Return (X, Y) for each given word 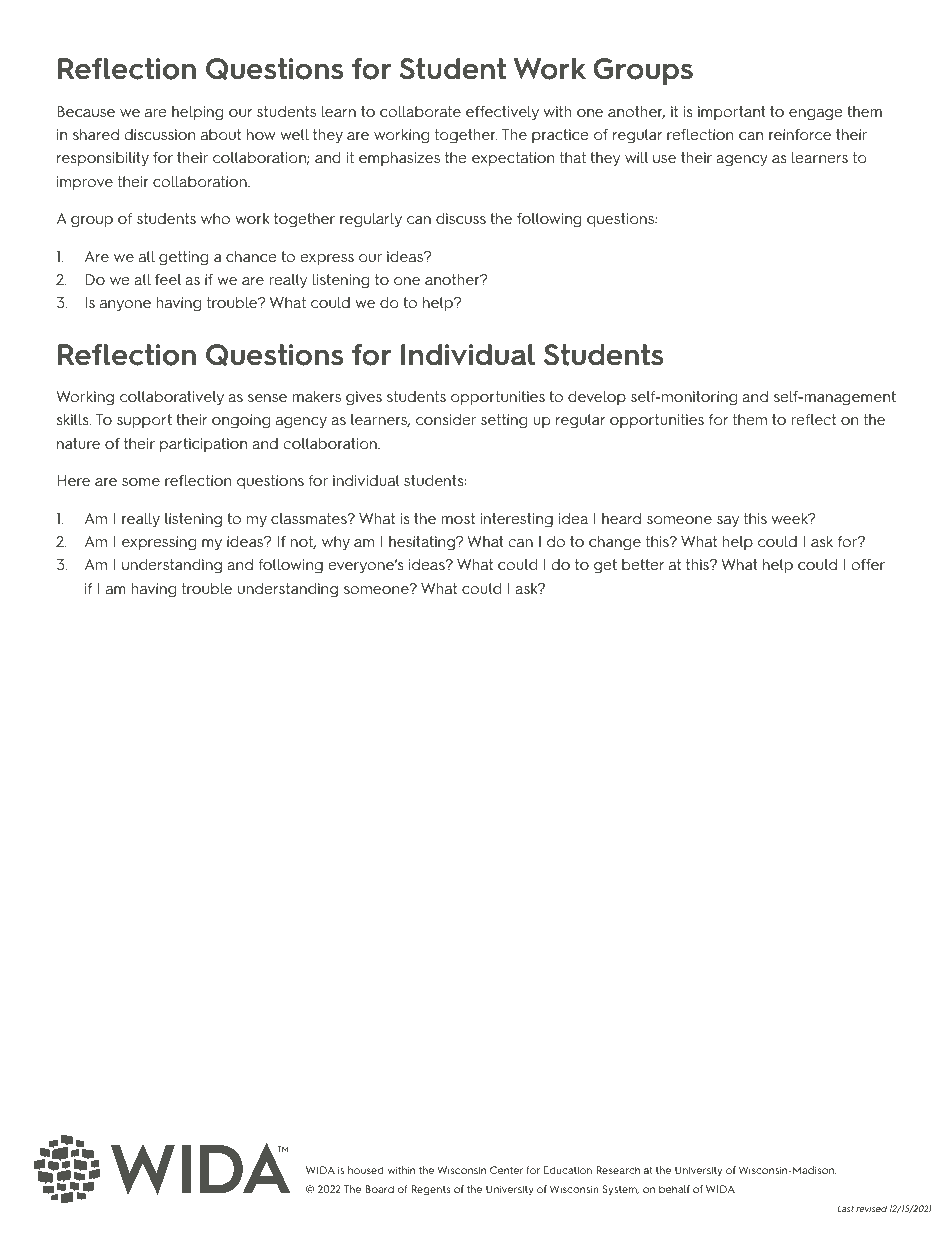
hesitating (423, 543)
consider (446, 419)
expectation (513, 159)
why (336, 543)
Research (618, 1170)
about (221, 134)
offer (868, 564)
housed (366, 1170)
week (791, 518)
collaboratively (172, 398)
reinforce (800, 134)
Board (379, 1189)
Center (506, 1170)
